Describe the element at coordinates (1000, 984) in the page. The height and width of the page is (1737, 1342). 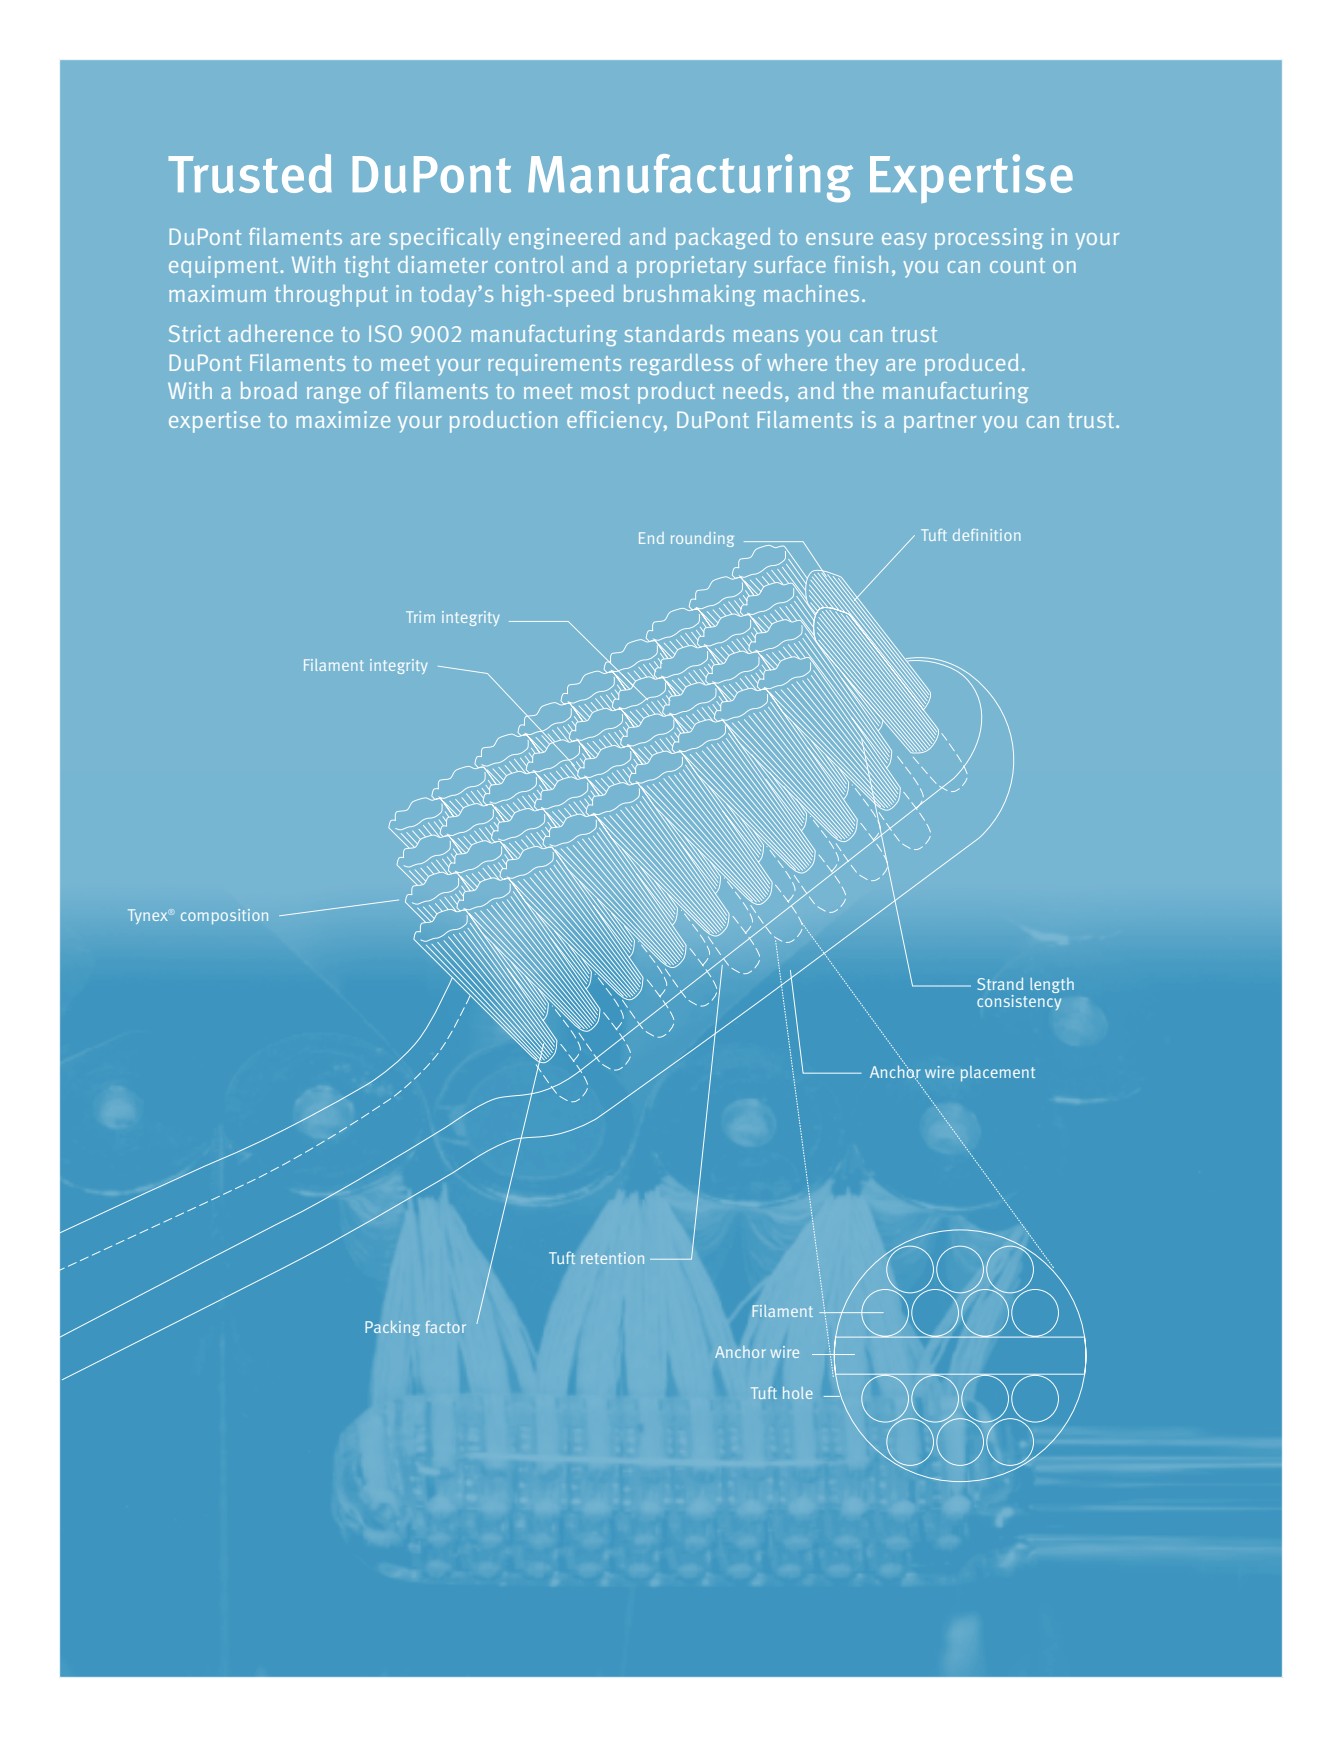
I see `Strand` at that location.
